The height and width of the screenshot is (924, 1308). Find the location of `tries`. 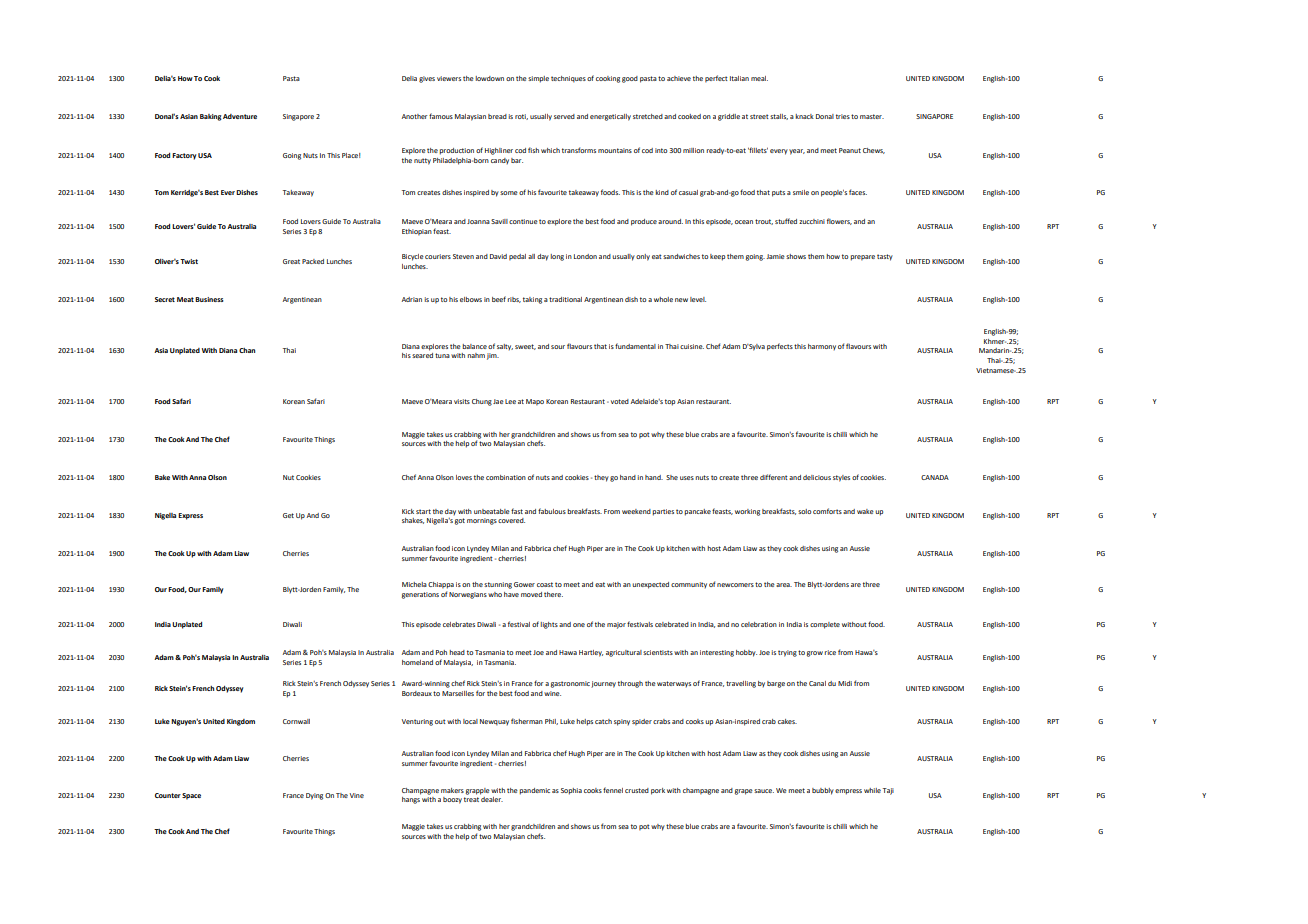

tries is located at coordinates (843, 116).
